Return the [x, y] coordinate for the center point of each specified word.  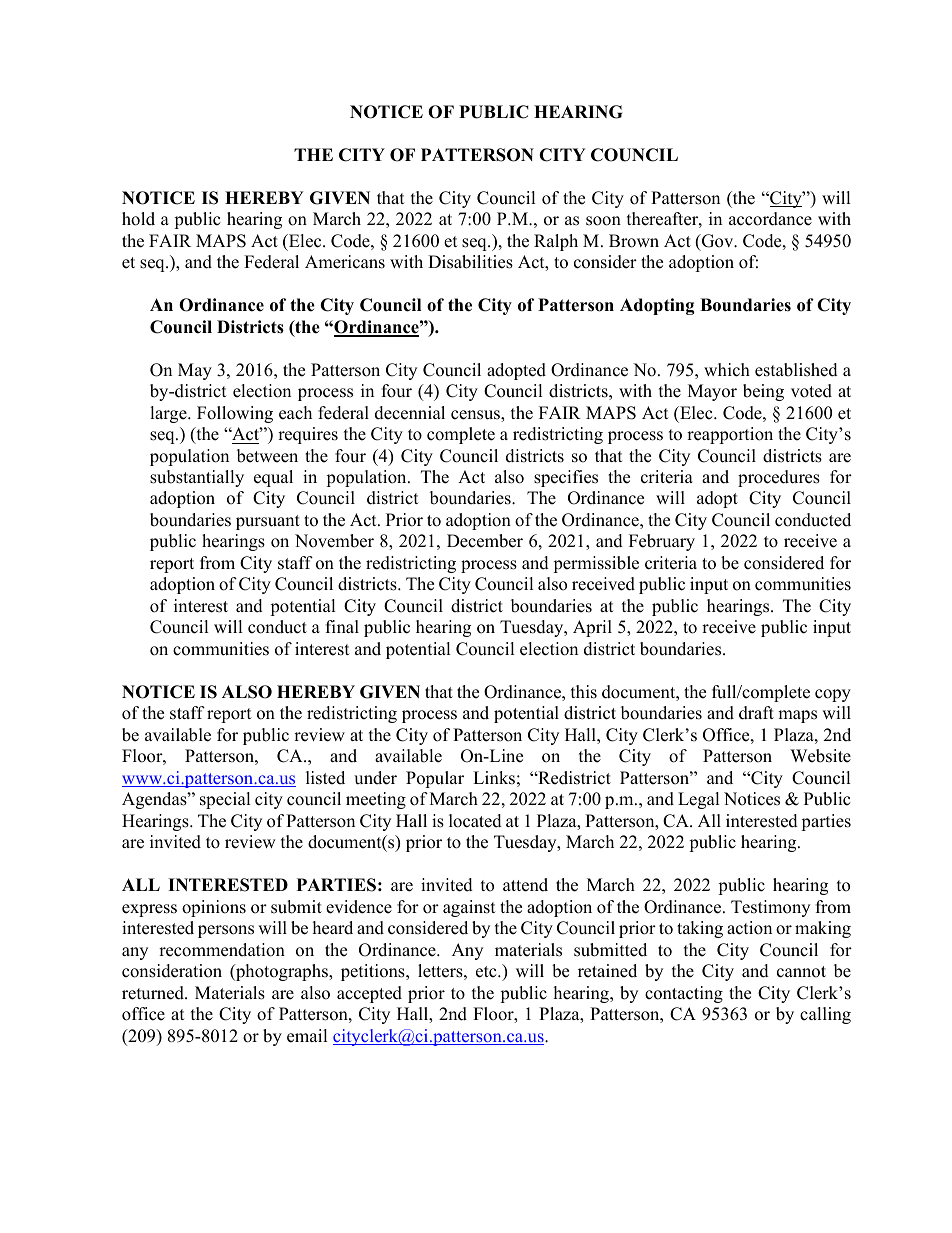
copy [833, 695]
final [342, 626]
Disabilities [470, 262]
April [592, 628]
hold [138, 219]
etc [487, 972]
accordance [770, 219]
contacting [684, 994]
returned [154, 993]
